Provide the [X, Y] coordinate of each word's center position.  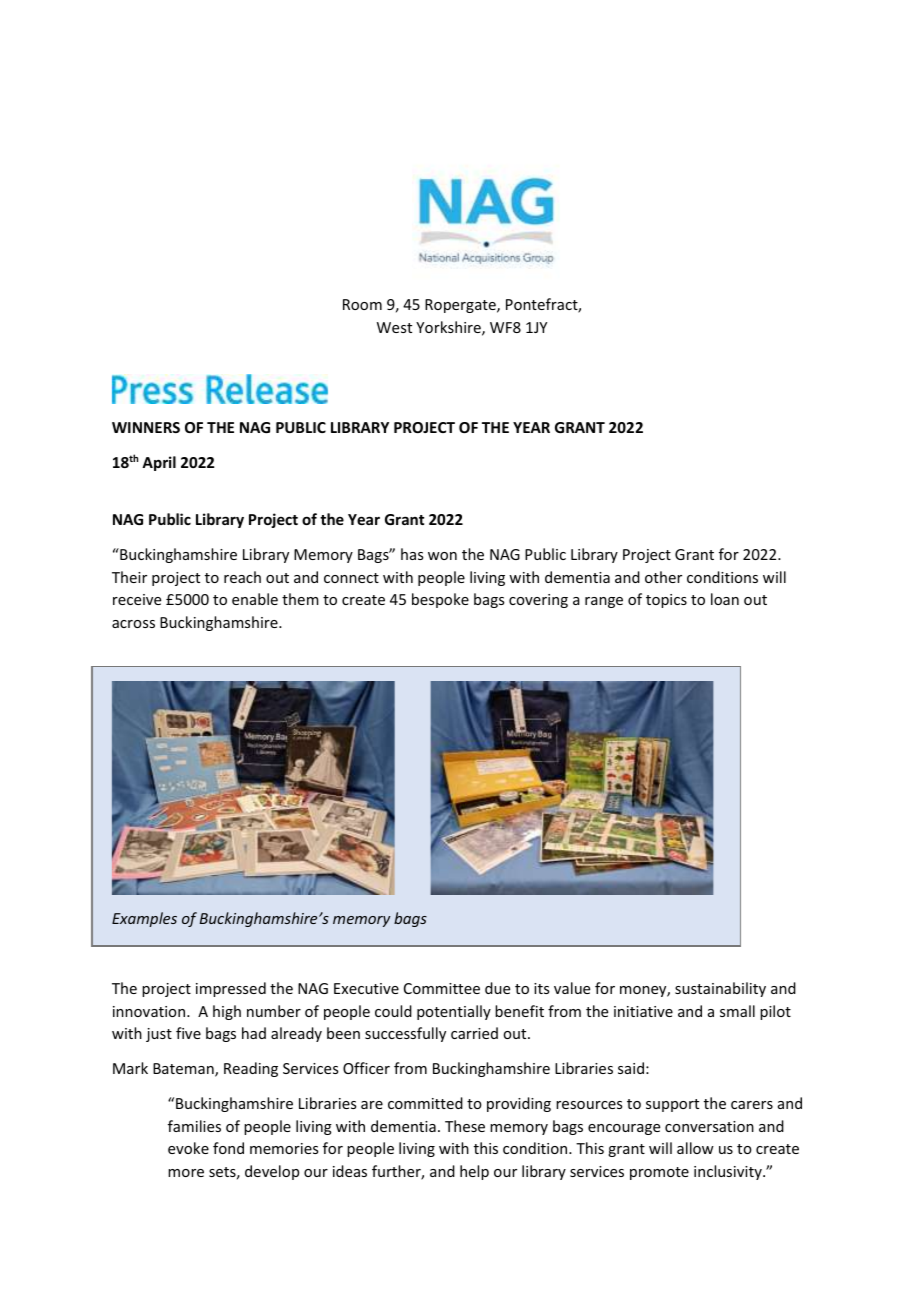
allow [695, 1148]
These [465, 1126]
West [394, 327]
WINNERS [146, 427]
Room [362, 304]
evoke [188, 1148]
